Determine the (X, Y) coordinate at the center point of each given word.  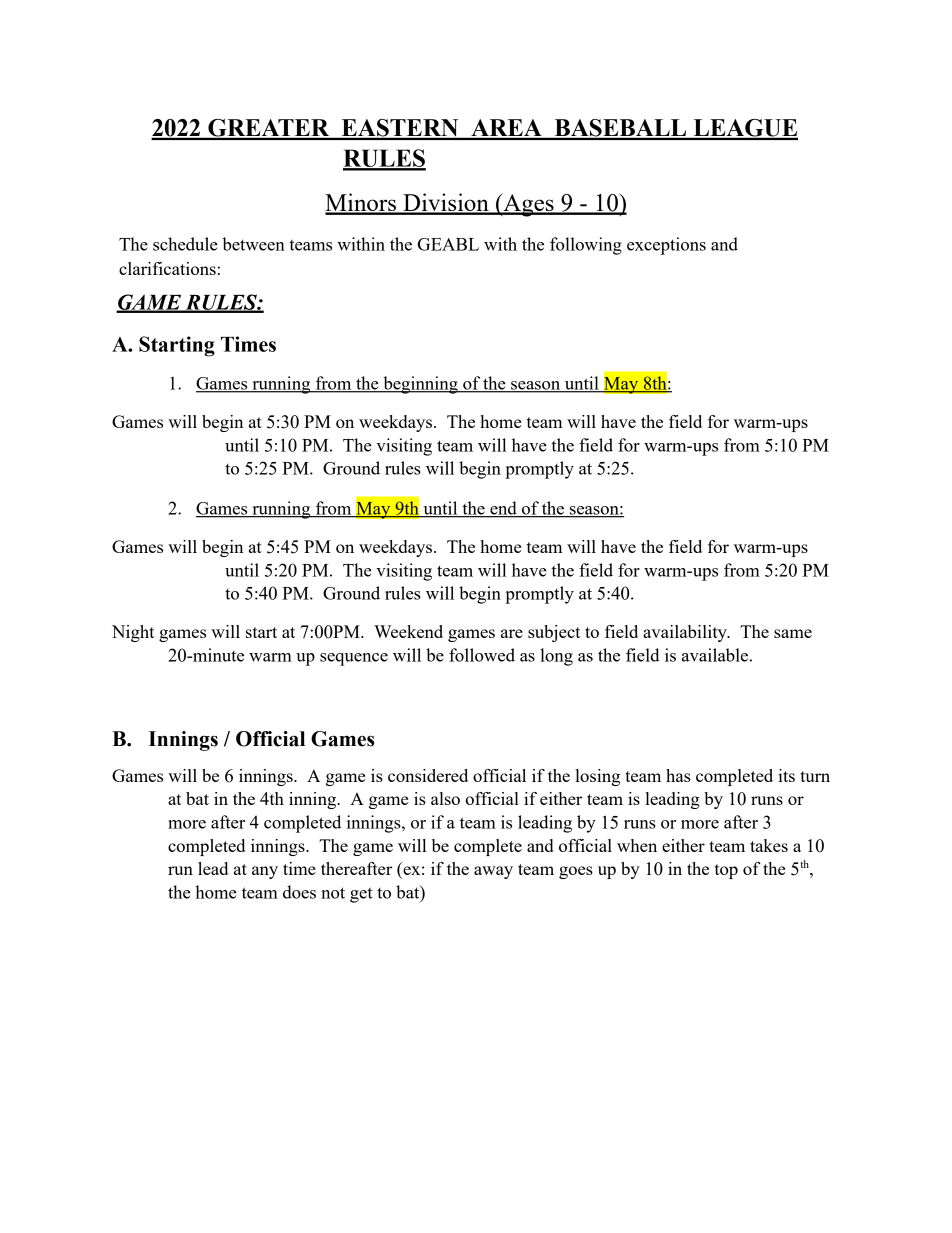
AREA (506, 129)
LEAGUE (744, 129)
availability (686, 633)
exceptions (666, 246)
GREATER (269, 129)
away (493, 872)
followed (482, 655)
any (265, 872)
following (586, 246)
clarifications (167, 268)
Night (133, 633)
